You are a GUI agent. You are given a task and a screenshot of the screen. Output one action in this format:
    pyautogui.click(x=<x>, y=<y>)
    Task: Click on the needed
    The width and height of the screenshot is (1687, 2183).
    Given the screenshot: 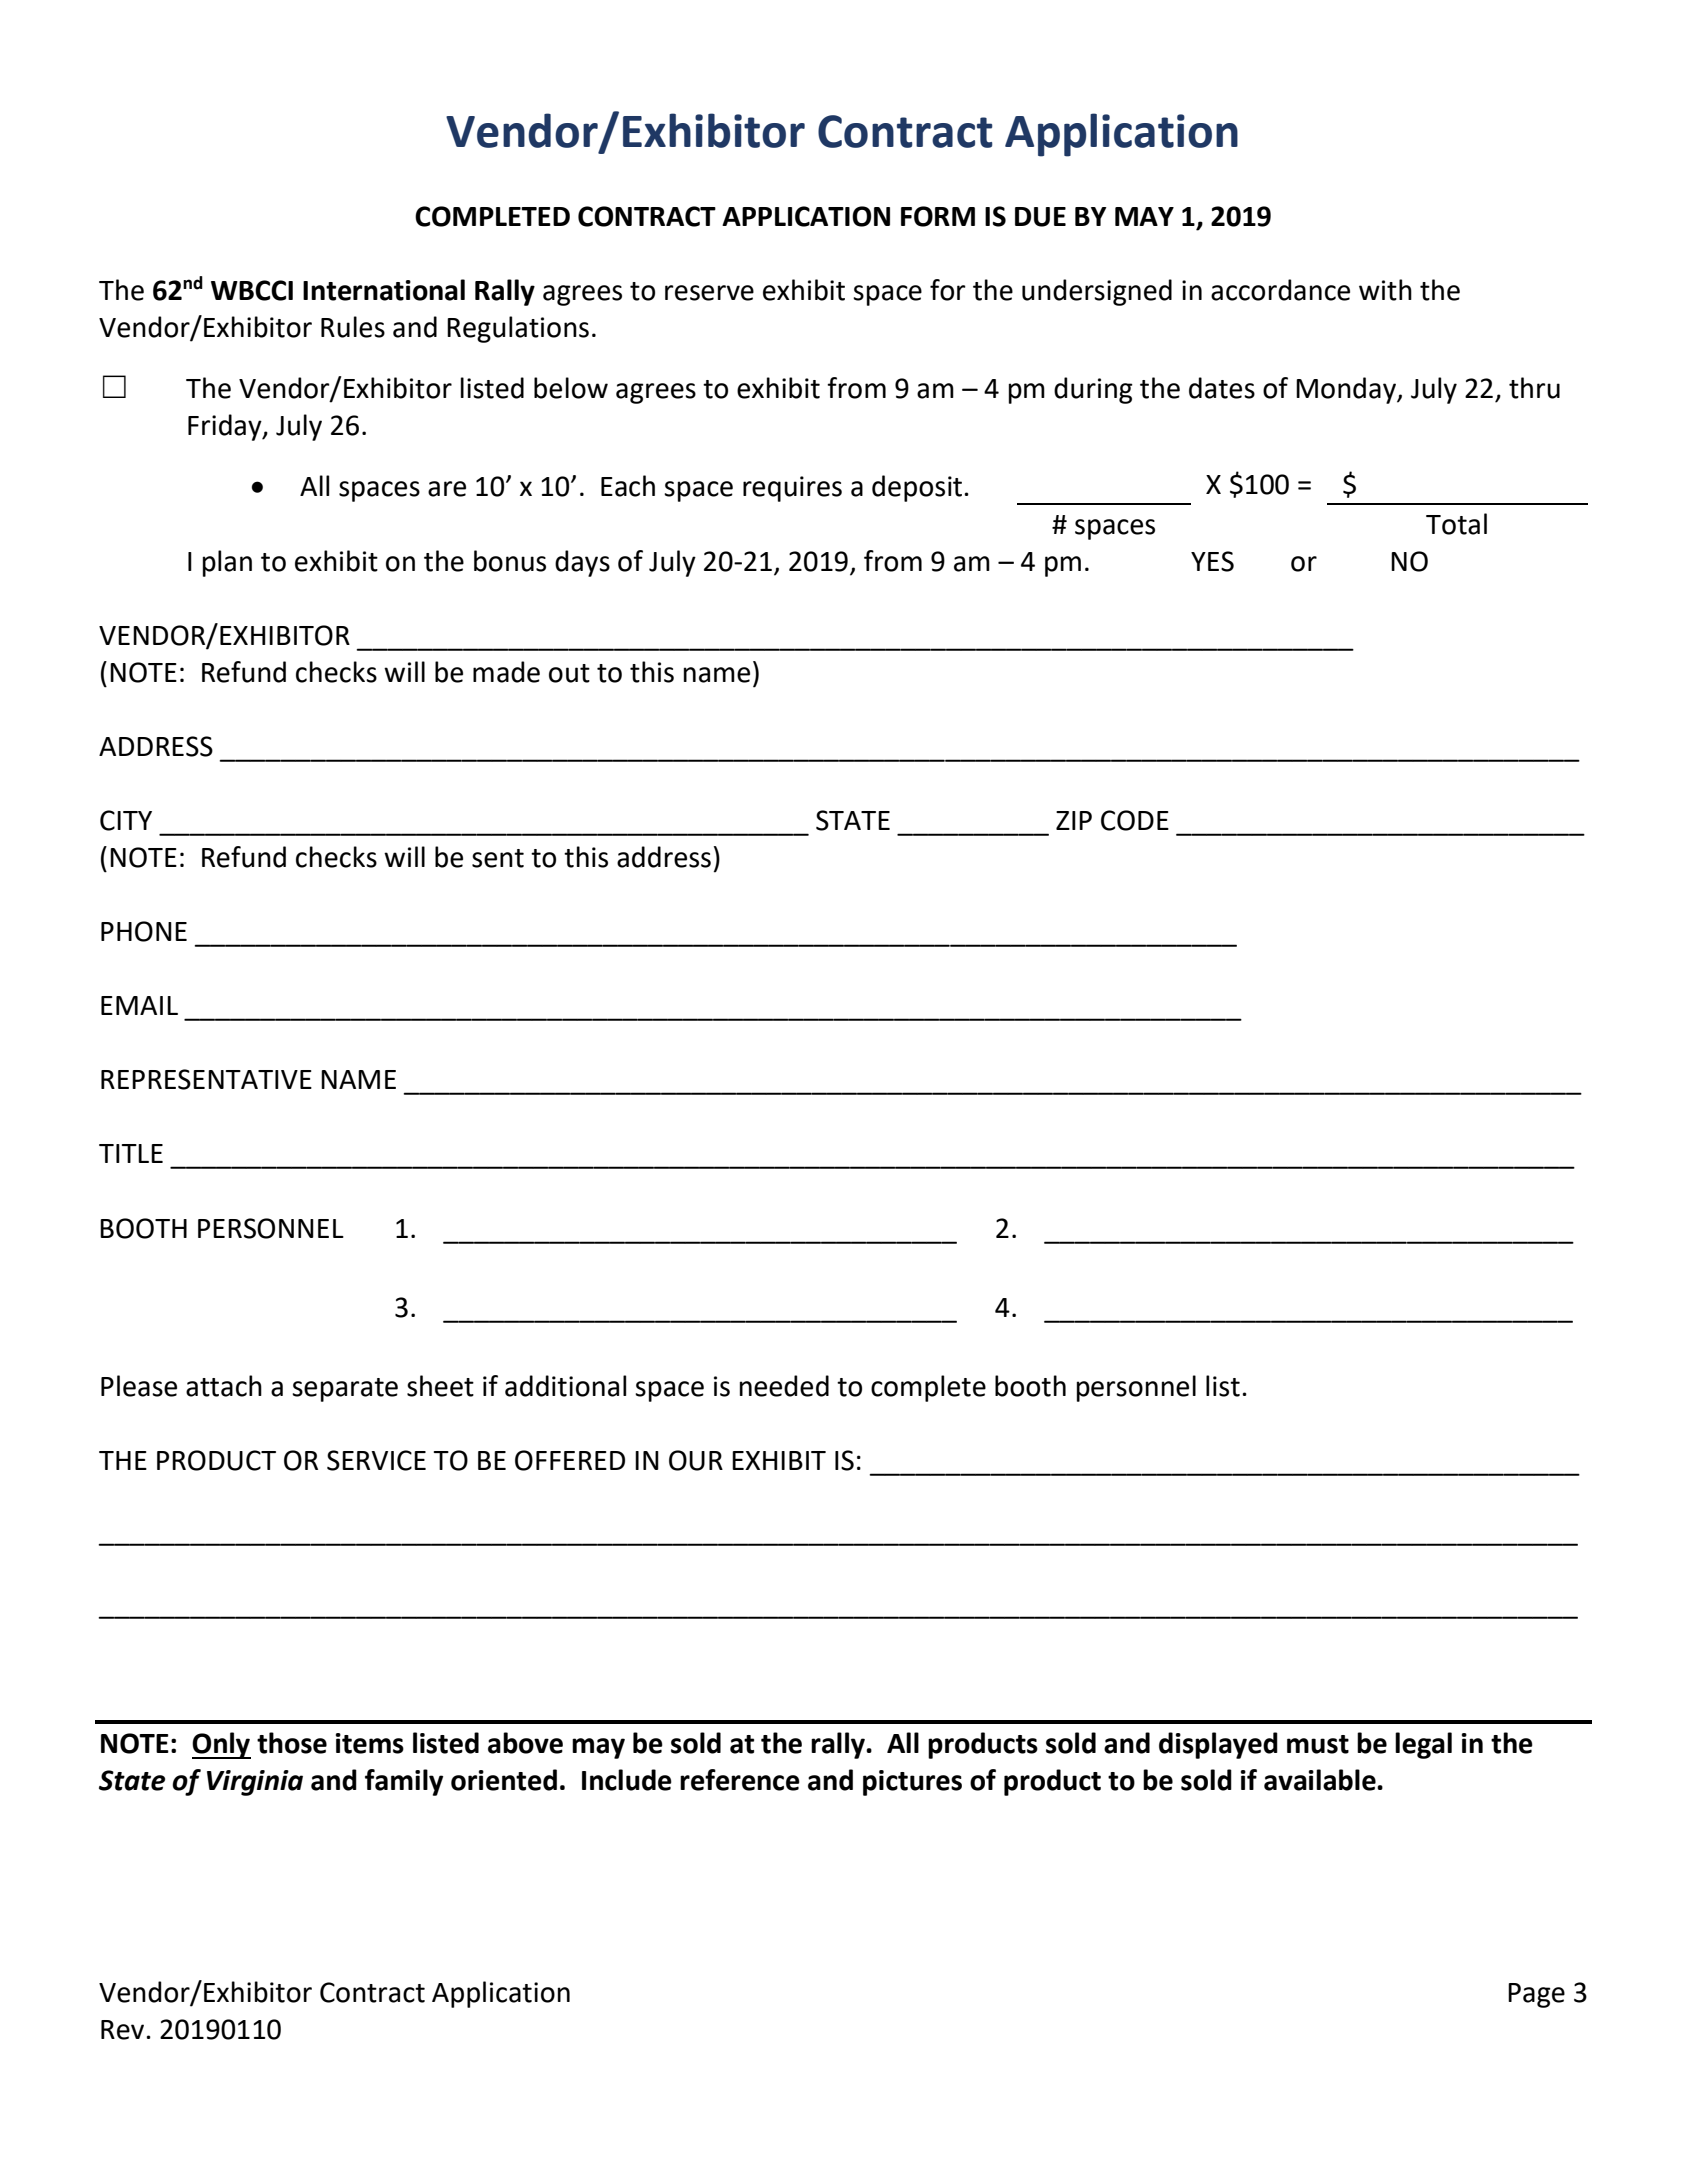 What is the action you would take?
    pyautogui.click(x=784, y=1386)
